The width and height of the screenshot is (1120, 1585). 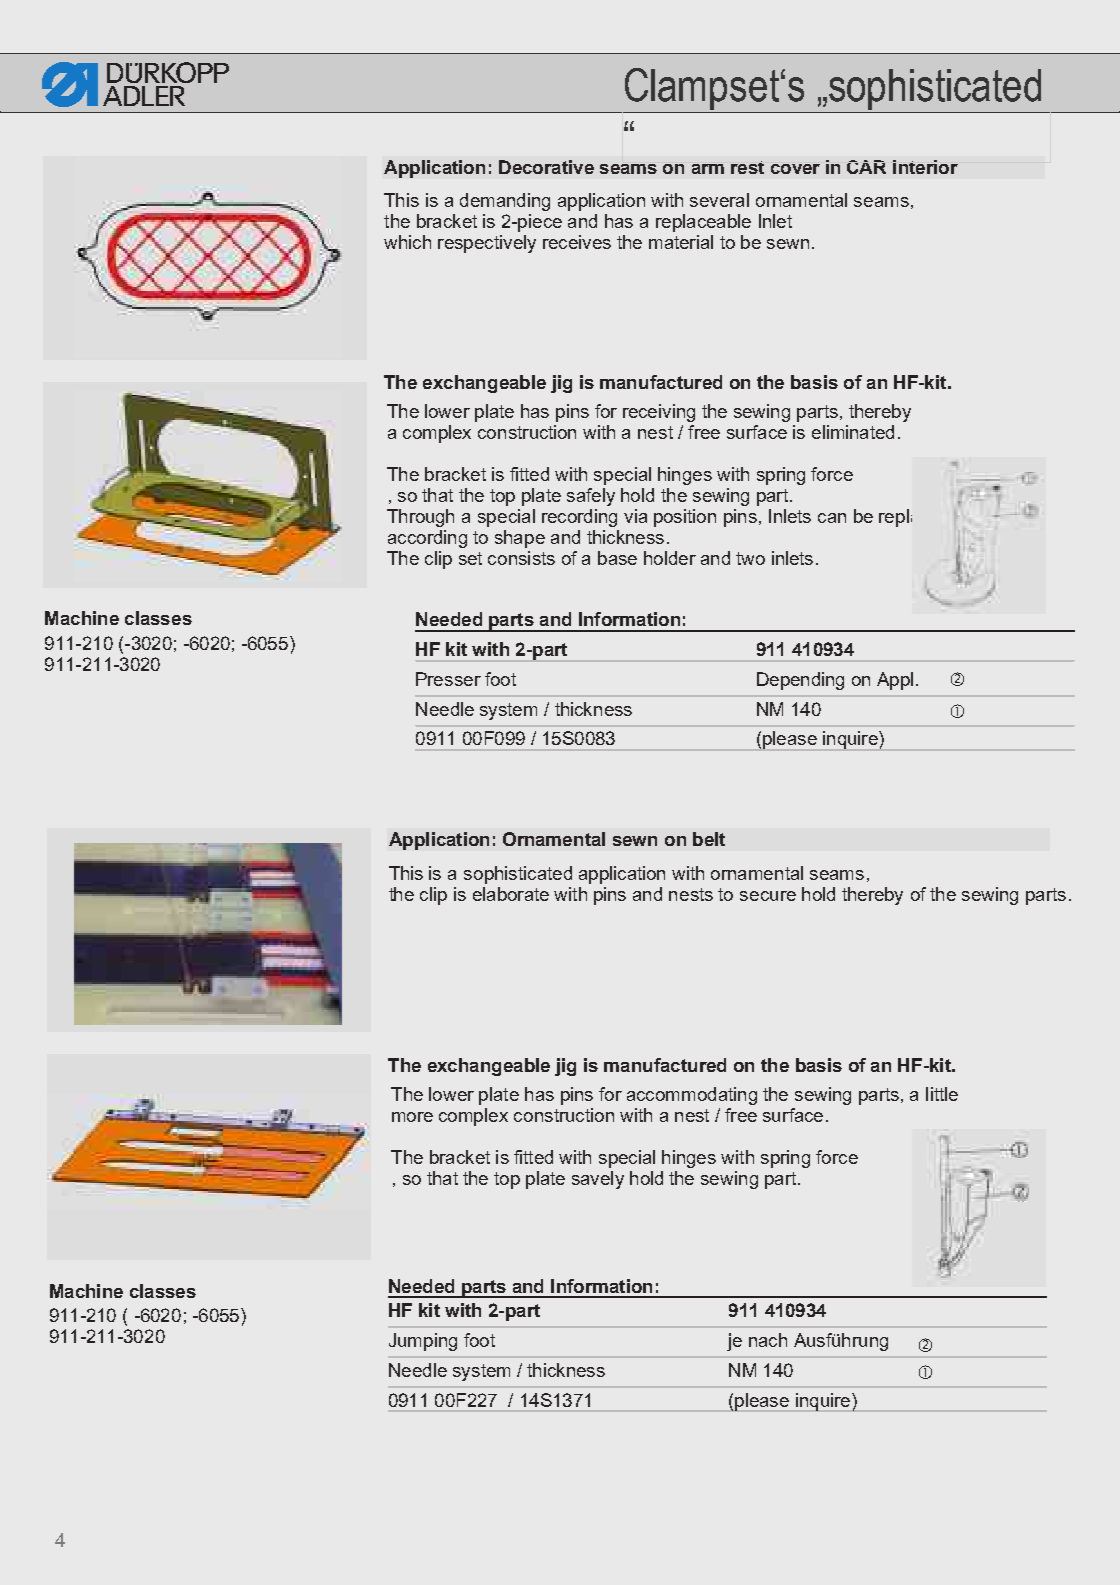 I want to click on position, so click(x=685, y=518).
